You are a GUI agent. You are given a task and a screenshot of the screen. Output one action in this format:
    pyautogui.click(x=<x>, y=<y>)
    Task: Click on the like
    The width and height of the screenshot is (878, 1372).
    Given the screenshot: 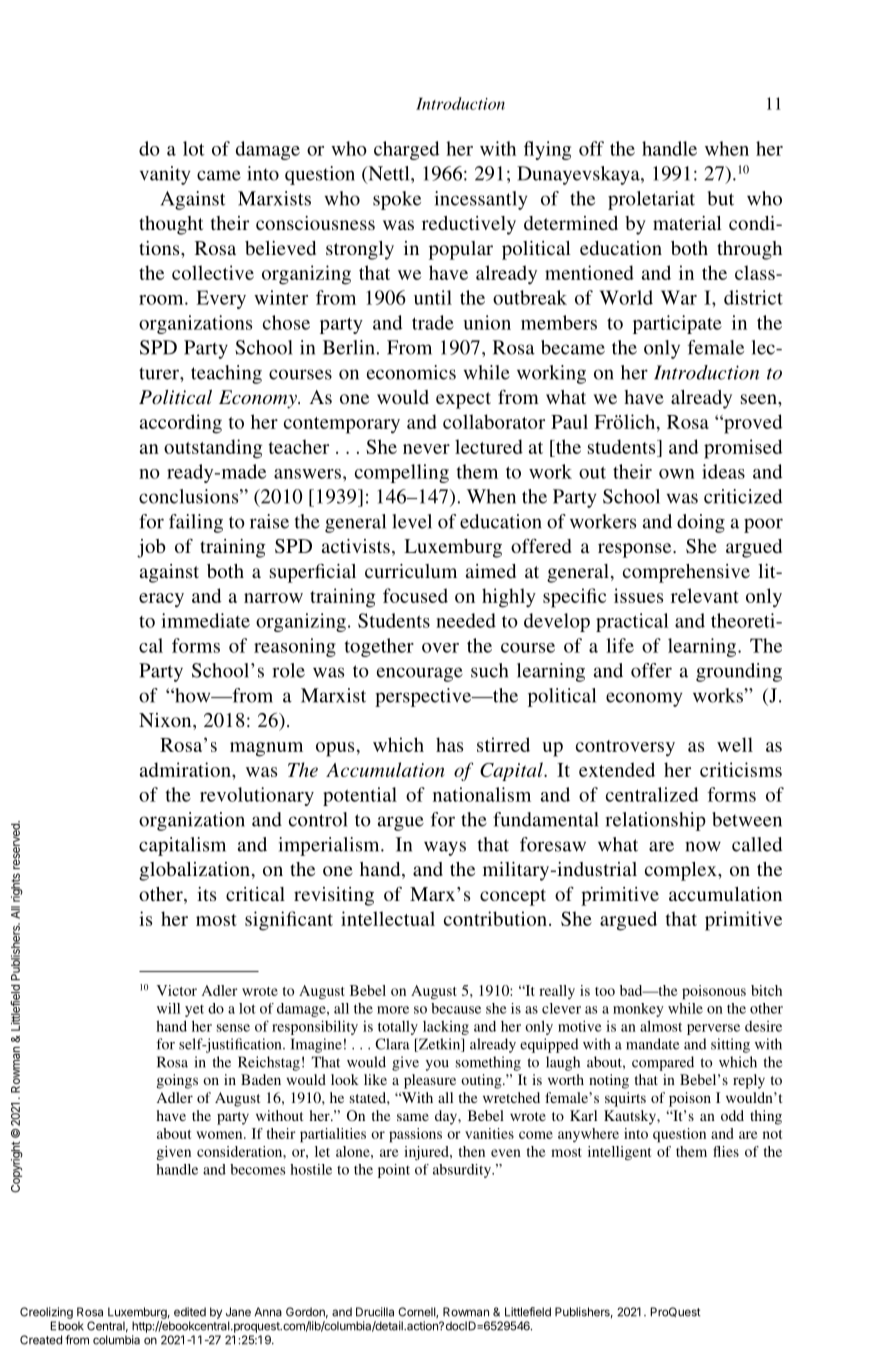 What is the action you would take?
    pyautogui.click(x=375, y=1079)
